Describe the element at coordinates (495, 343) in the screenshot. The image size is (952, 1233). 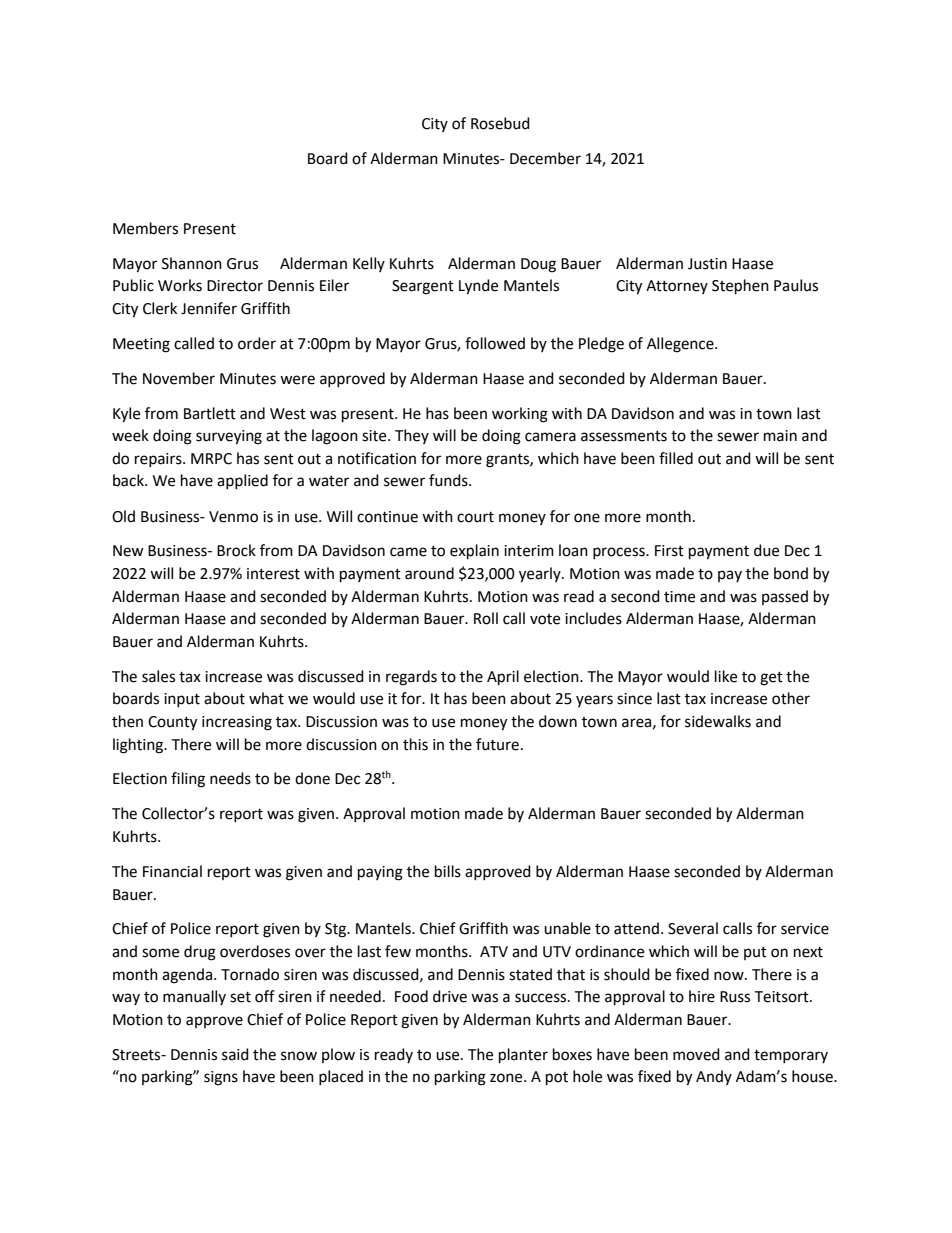
I see `followed` at that location.
